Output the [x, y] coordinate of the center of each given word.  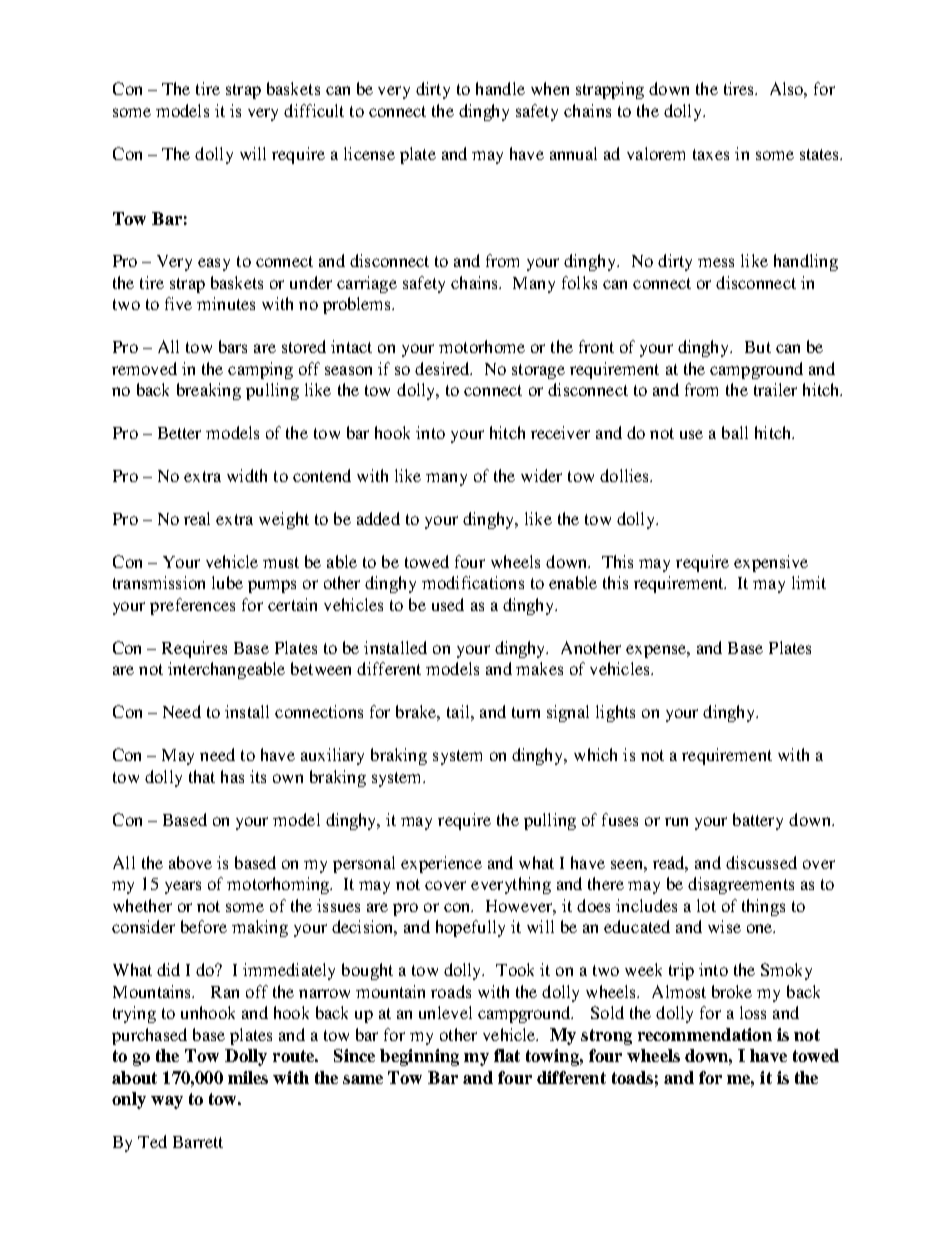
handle [500, 88]
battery [758, 821]
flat [507, 1055]
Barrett [198, 1142]
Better [179, 433]
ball [735, 432]
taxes [711, 154]
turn [526, 712]
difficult [314, 110]
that [202, 776]
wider [541, 475]
